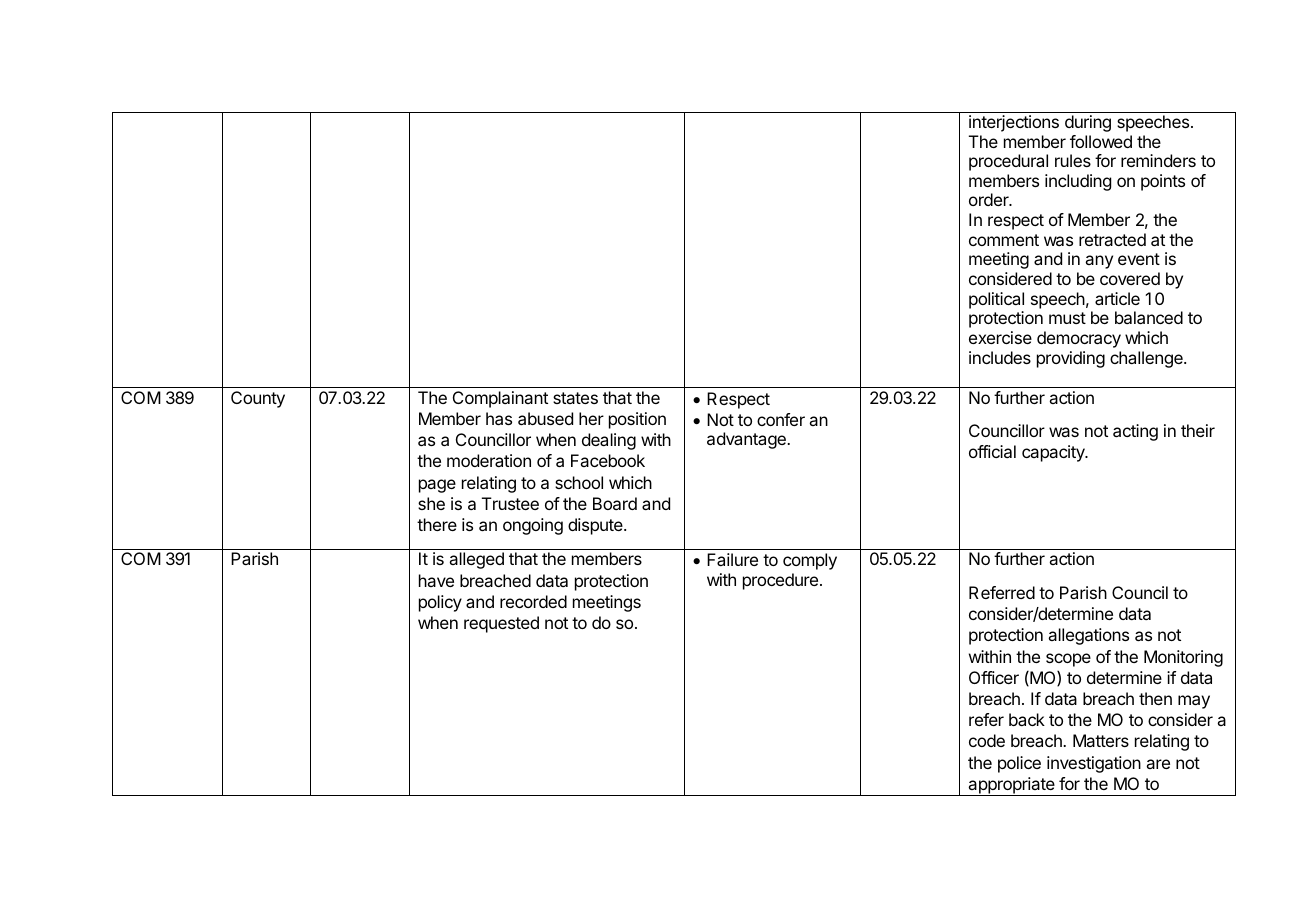 This document has height=924, width=1308. Describe the element at coordinates (1073, 160) in the document. I see `rules` at that location.
